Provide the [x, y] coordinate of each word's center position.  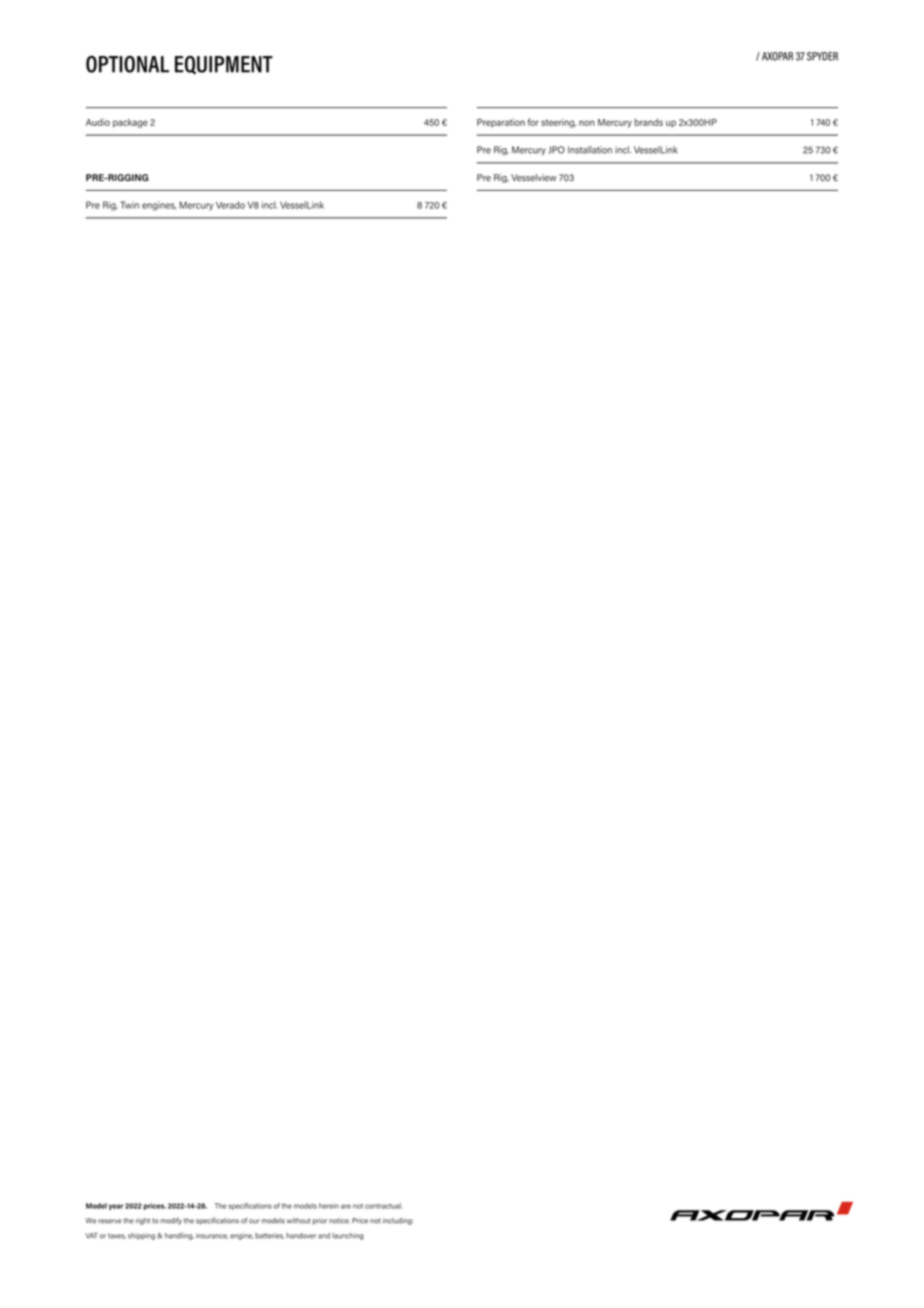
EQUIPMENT [224, 65]
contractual [383, 1206]
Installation [590, 150]
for [533, 122]
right [143, 1221]
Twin [129, 205]
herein [329, 1206]
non [587, 123]
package [130, 123]
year [116, 1207]
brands [649, 122]
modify [171, 1221]
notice [339, 1221]
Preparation [501, 123]
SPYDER [822, 56]
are [346, 1206]
